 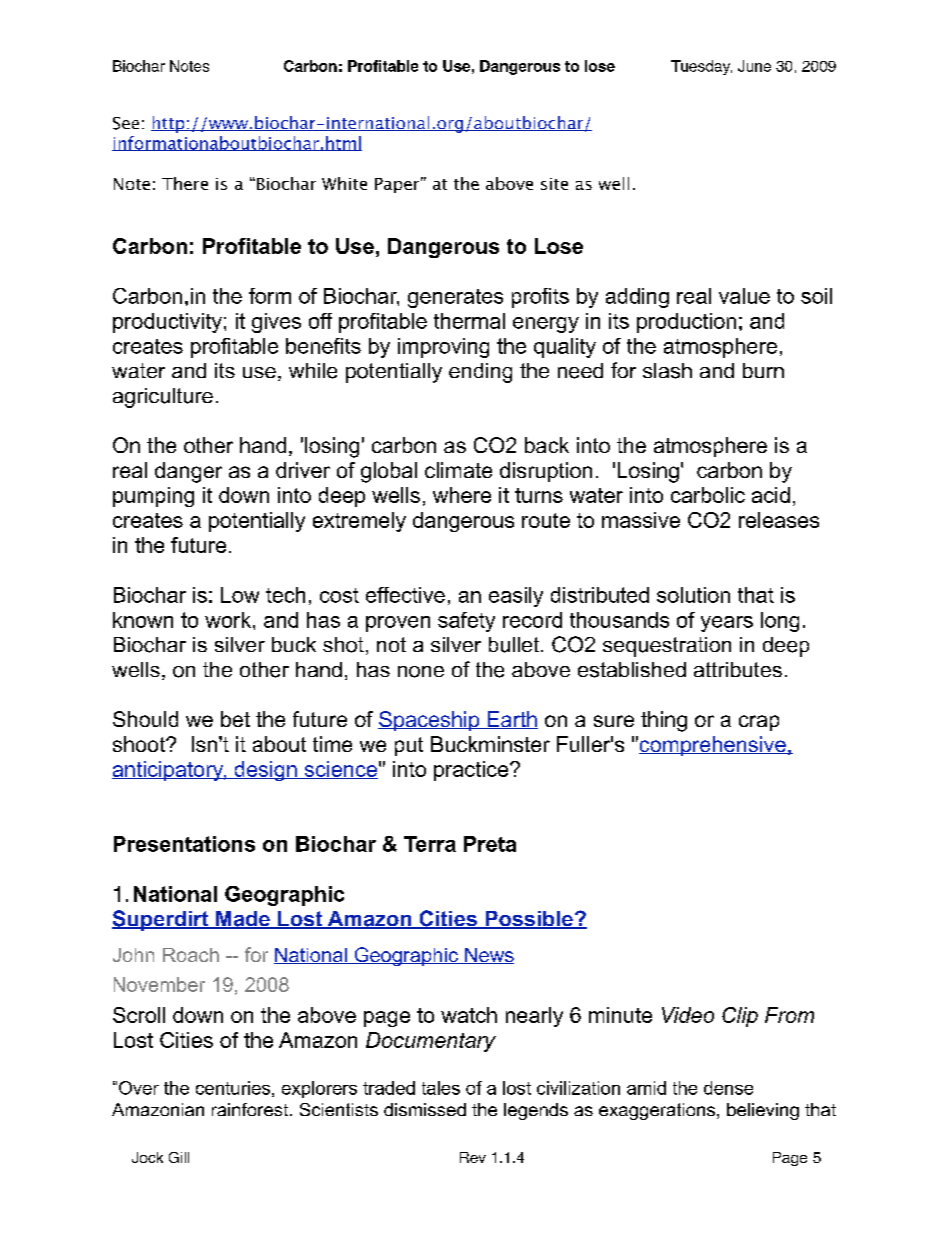 I want to click on Rev, so click(x=473, y=1157).
